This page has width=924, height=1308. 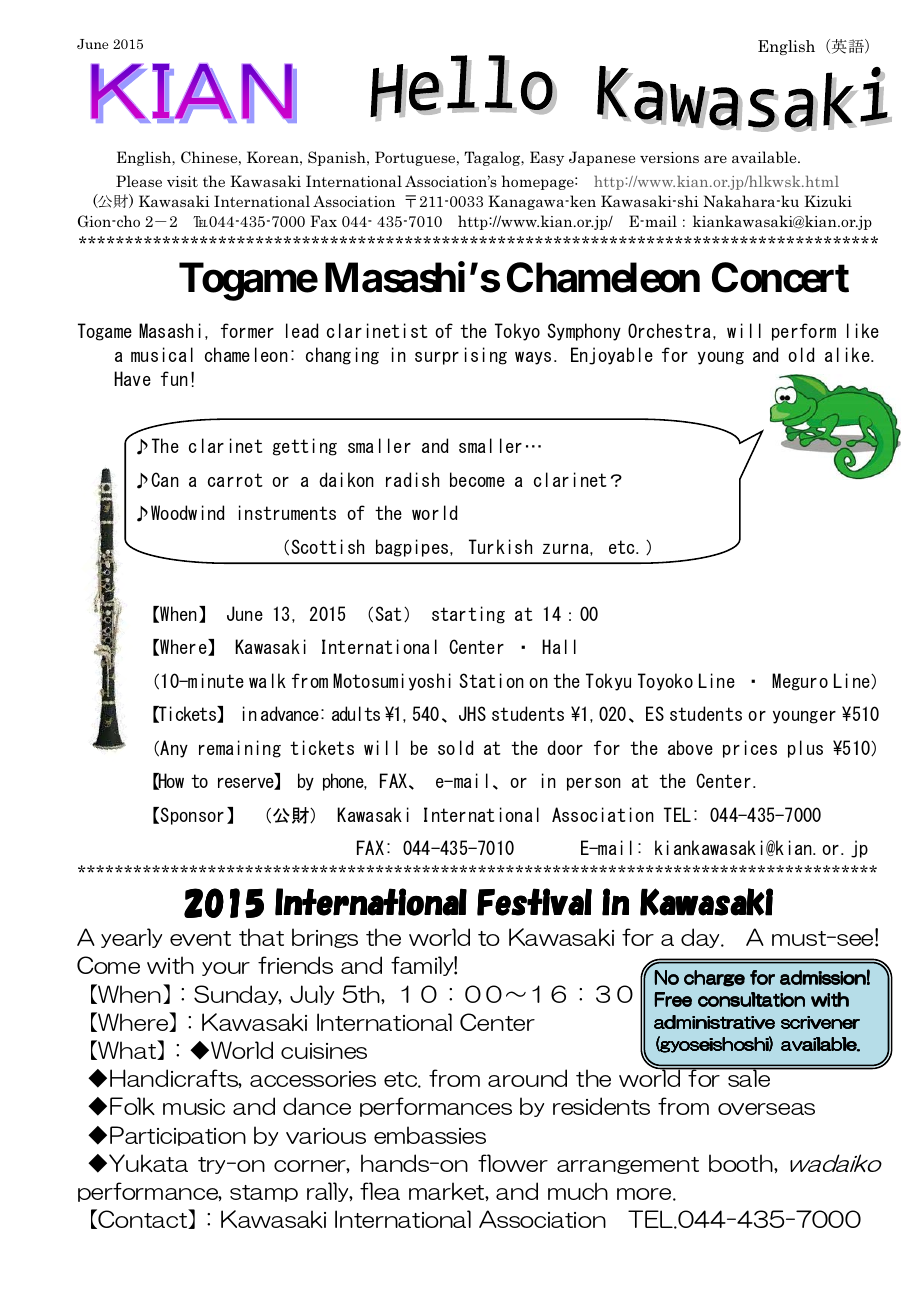 I want to click on Participation, so click(x=178, y=1136).
